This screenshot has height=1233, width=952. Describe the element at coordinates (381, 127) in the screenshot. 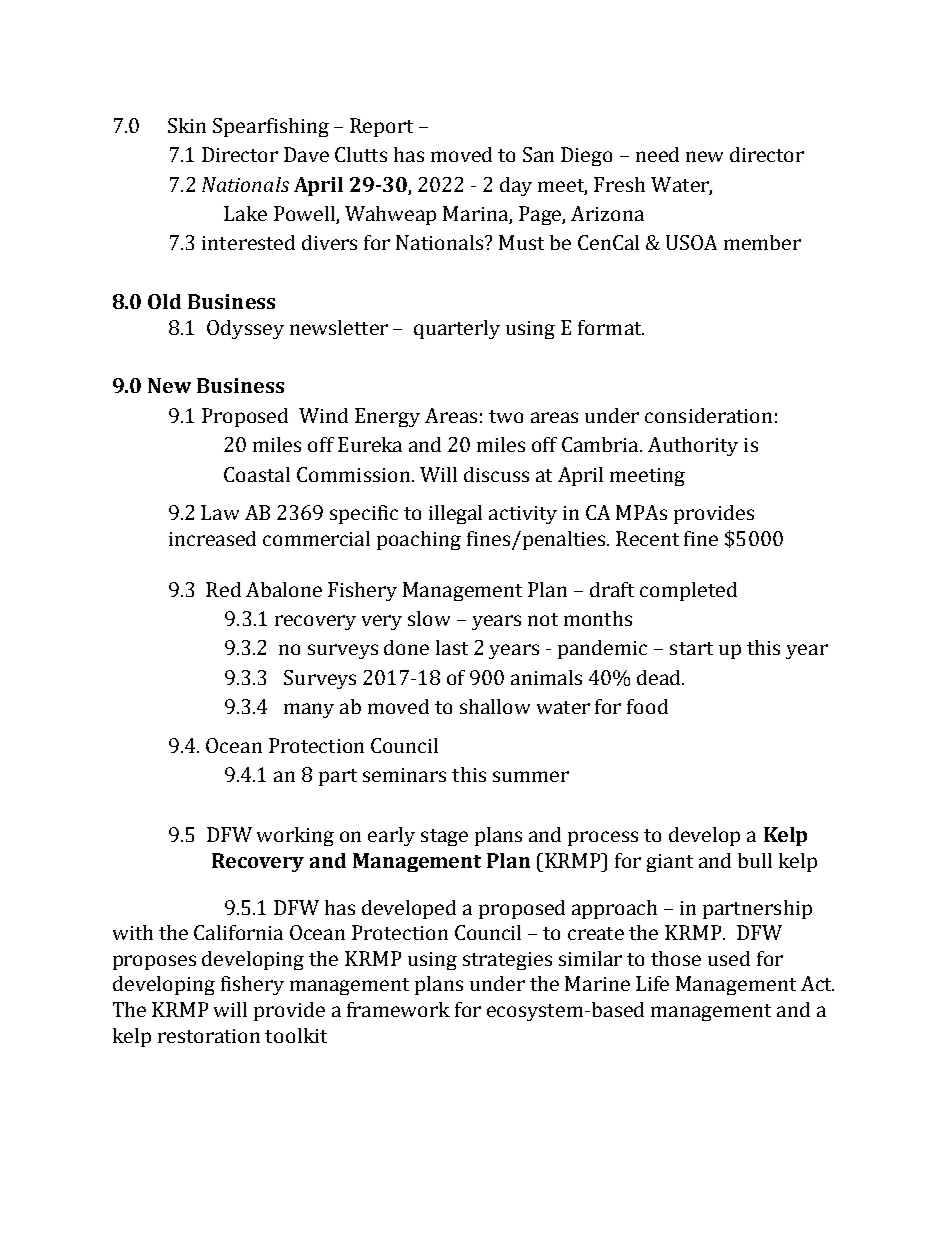

I see `Report` at that location.
